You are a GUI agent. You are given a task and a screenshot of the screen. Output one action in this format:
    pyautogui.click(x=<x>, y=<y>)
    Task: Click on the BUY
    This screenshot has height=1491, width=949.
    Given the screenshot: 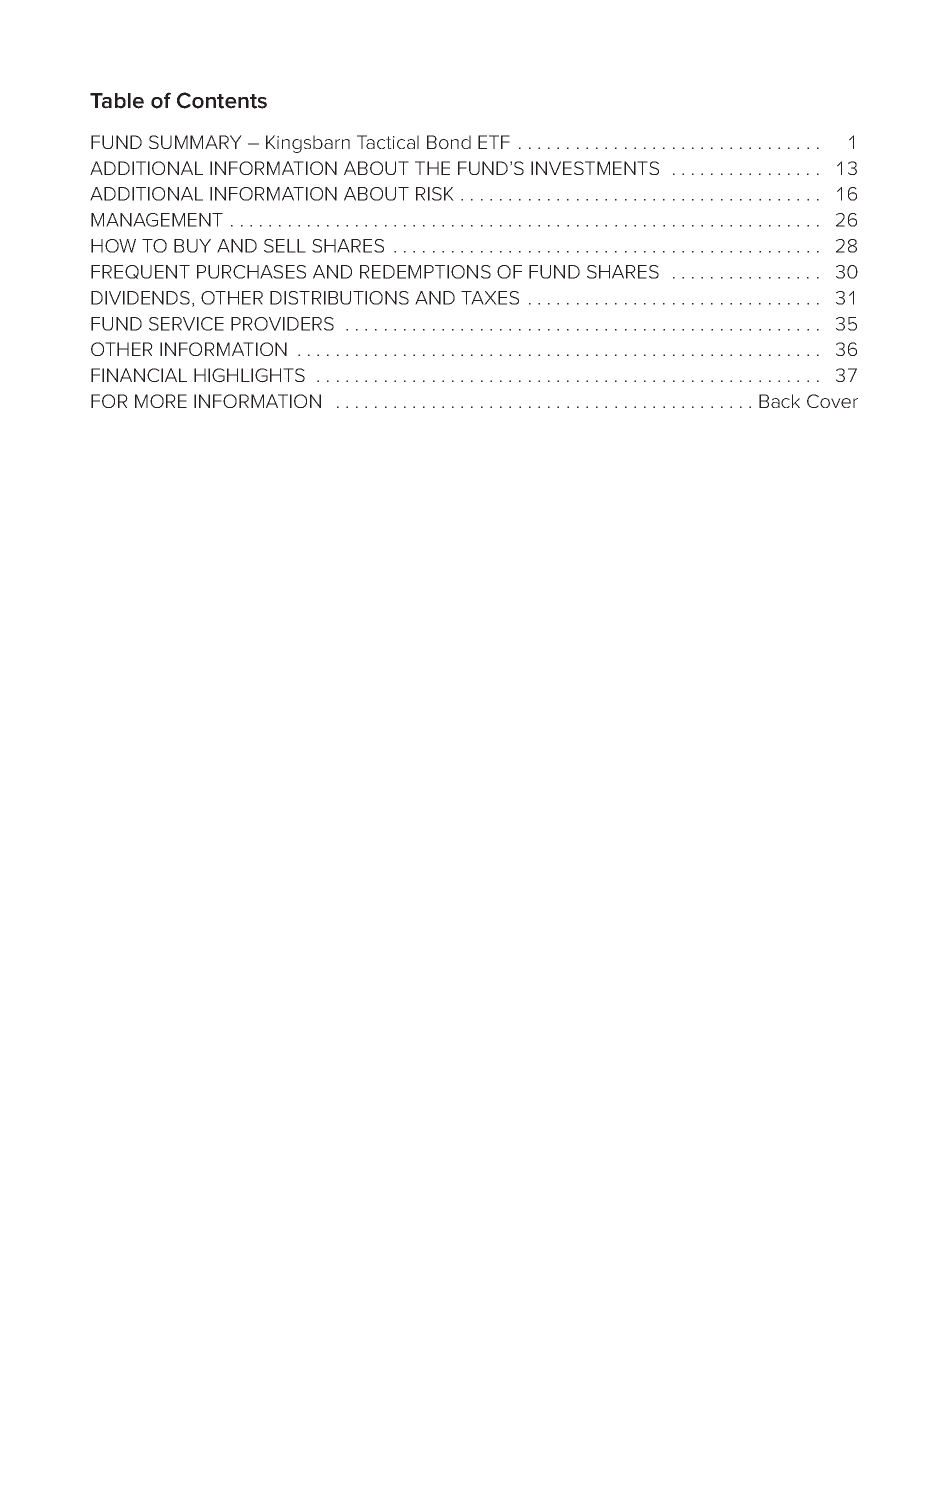 What is the action you would take?
    pyautogui.click(x=192, y=246)
